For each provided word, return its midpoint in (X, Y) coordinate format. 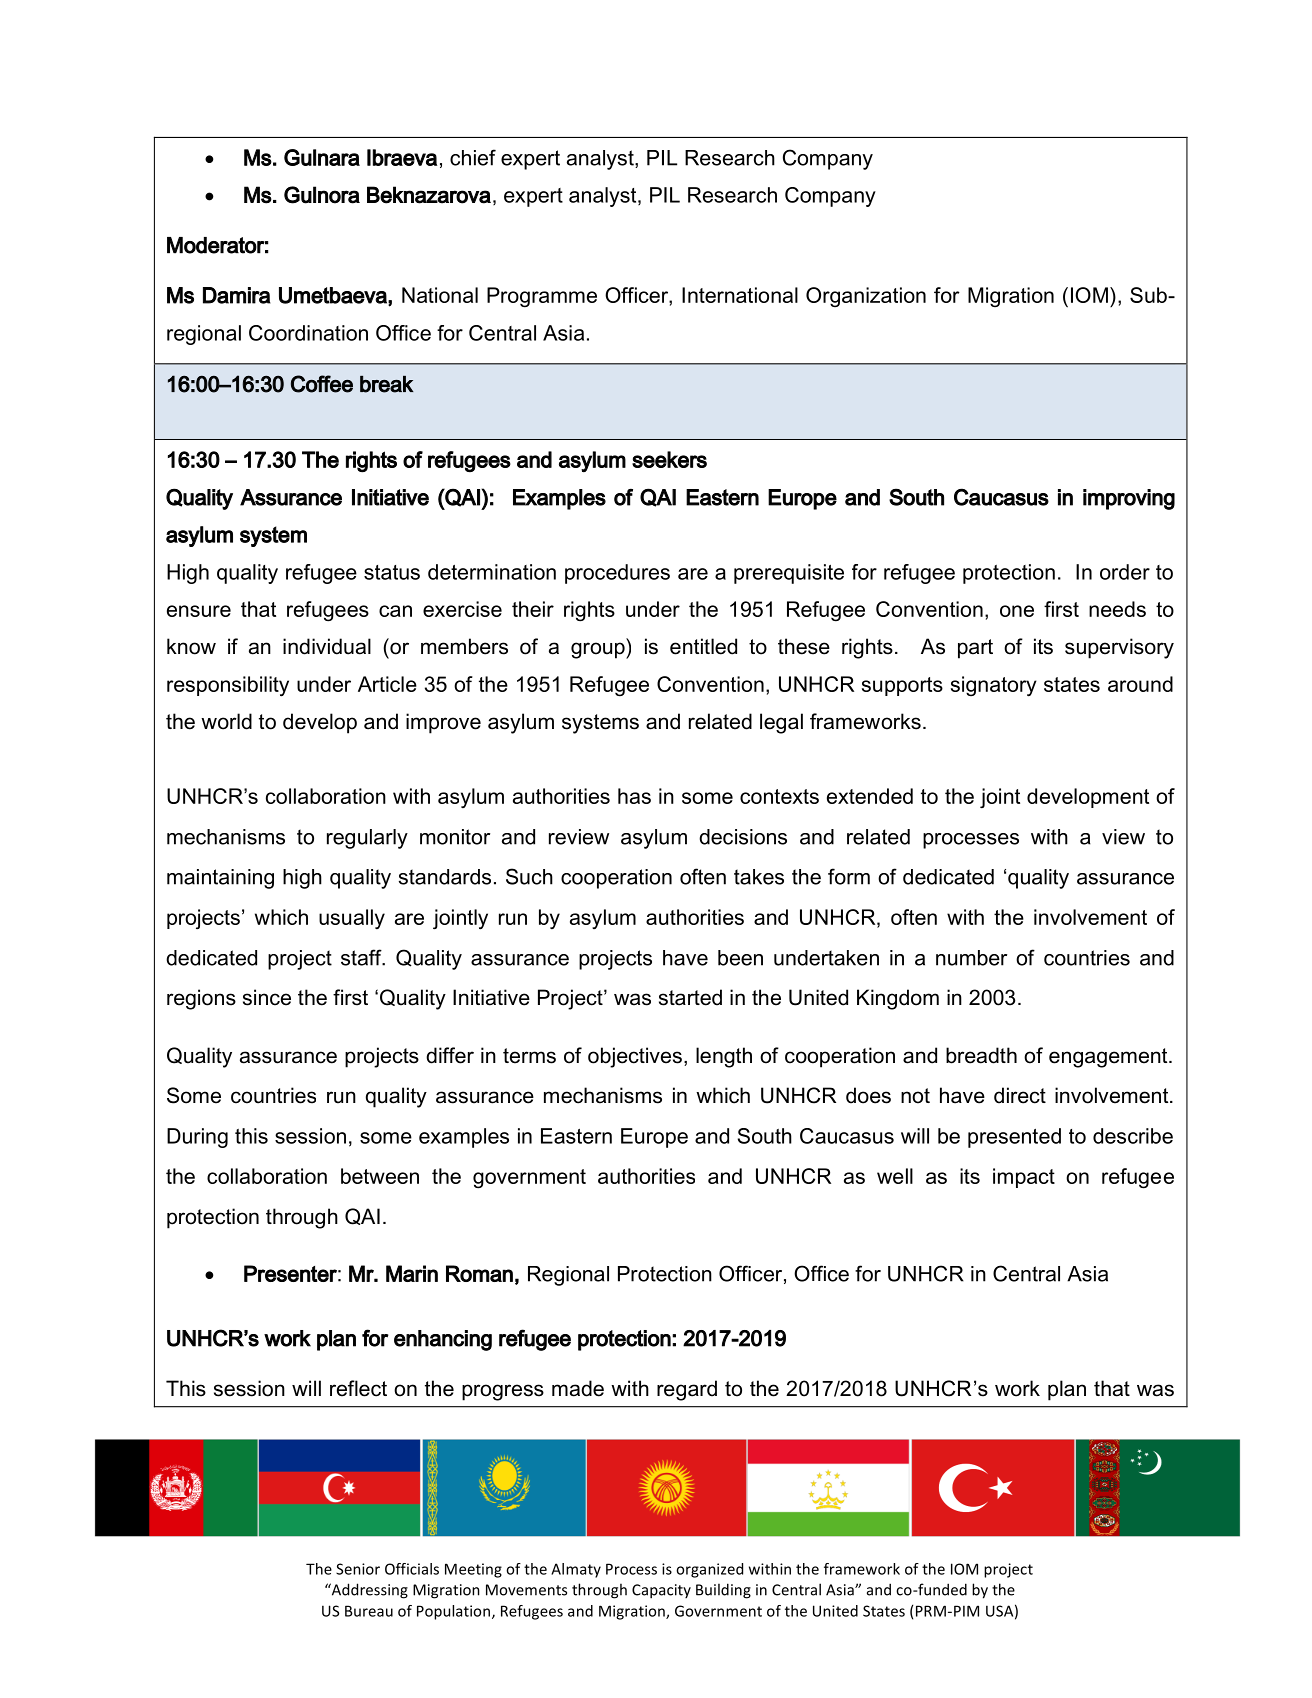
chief (473, 157)
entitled (703, 646)
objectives (635, 1057)
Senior (358, 1569)
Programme (542, 297)
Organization (866, 297)
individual (327, 646)
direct (1020, 1095)
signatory (994, 686)
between (380, 1176)
